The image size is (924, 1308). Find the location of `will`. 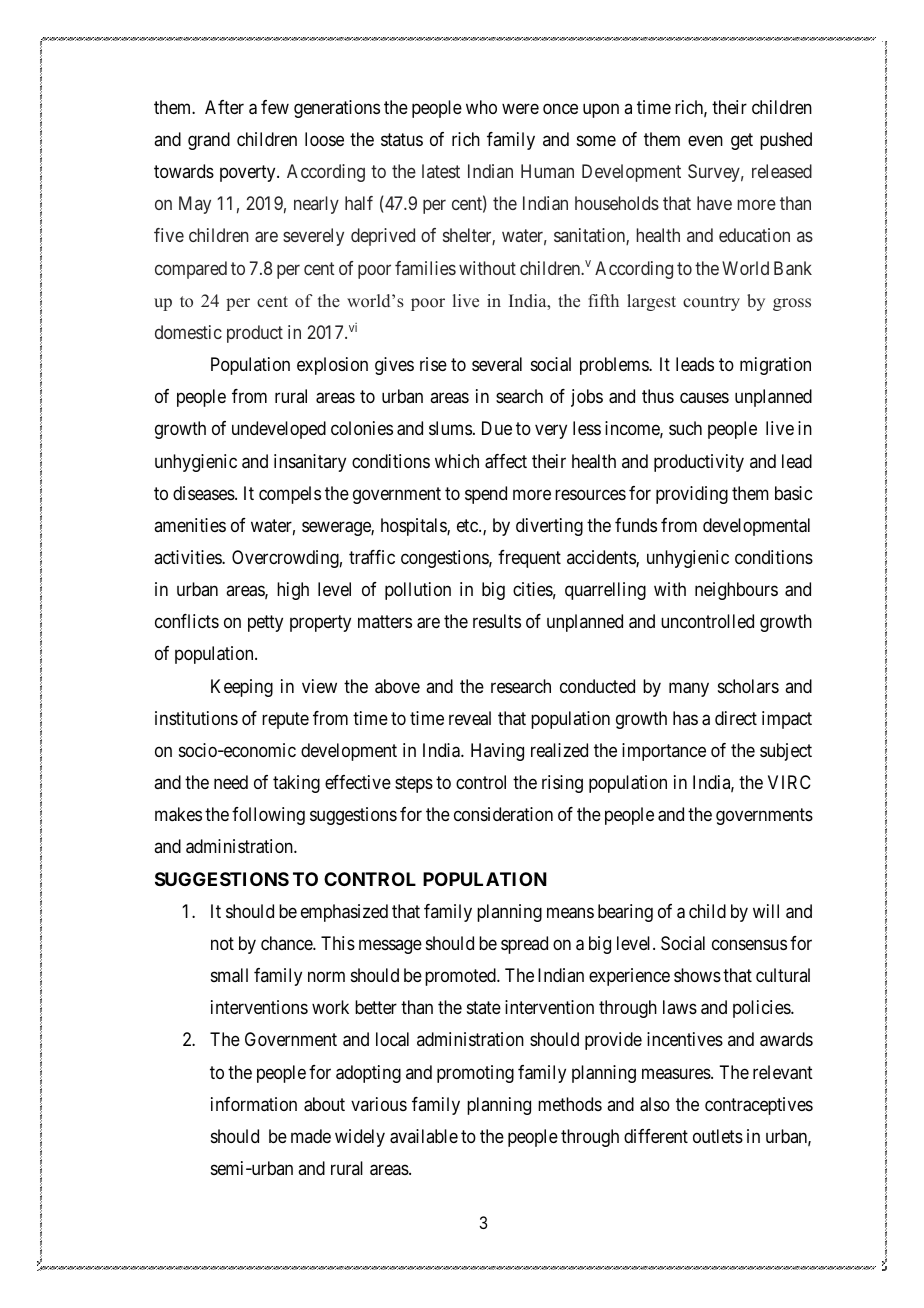

will is located at coordinates (766, 911).
